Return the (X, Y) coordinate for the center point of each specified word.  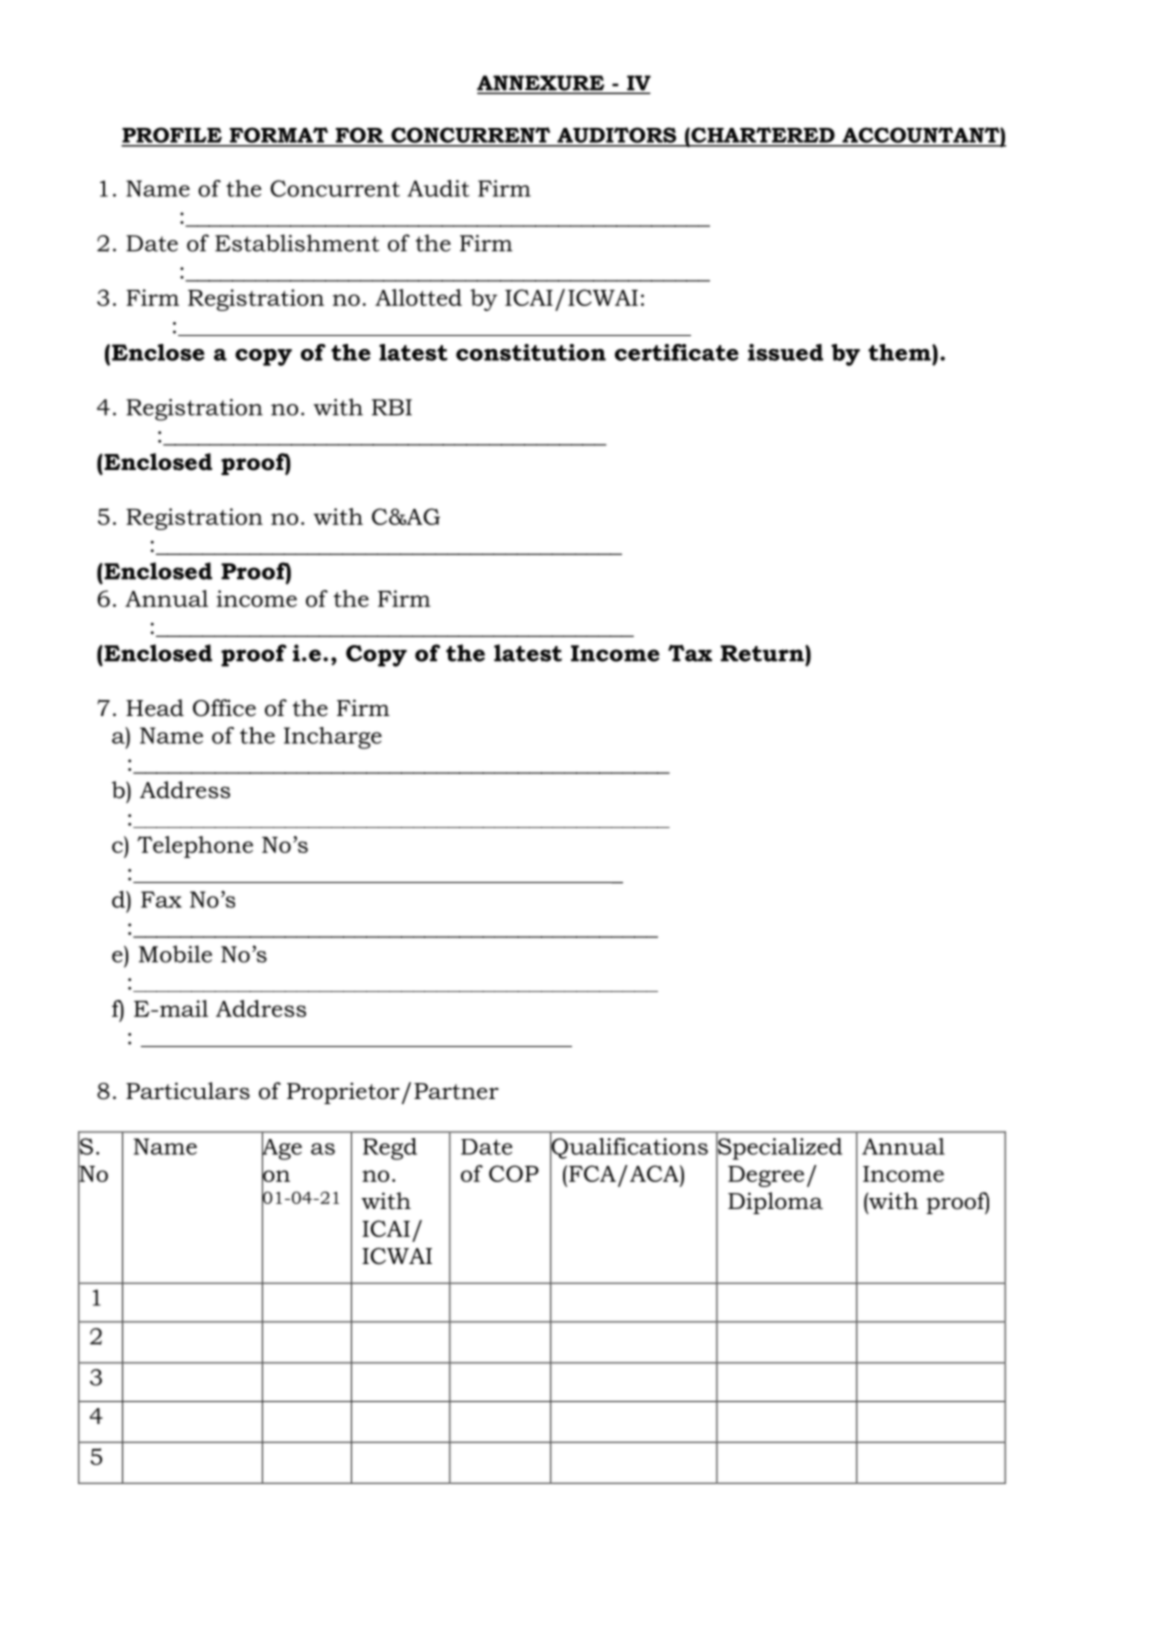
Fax (161, 899)
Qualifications (629, 1148)
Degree (766, 1176)
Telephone (195, 847)
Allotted (418, 297)
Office (224, 708)
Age (282, 1149)
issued (785, 352)
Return (763, 653)
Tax (690, 653)
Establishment (297, 243)
